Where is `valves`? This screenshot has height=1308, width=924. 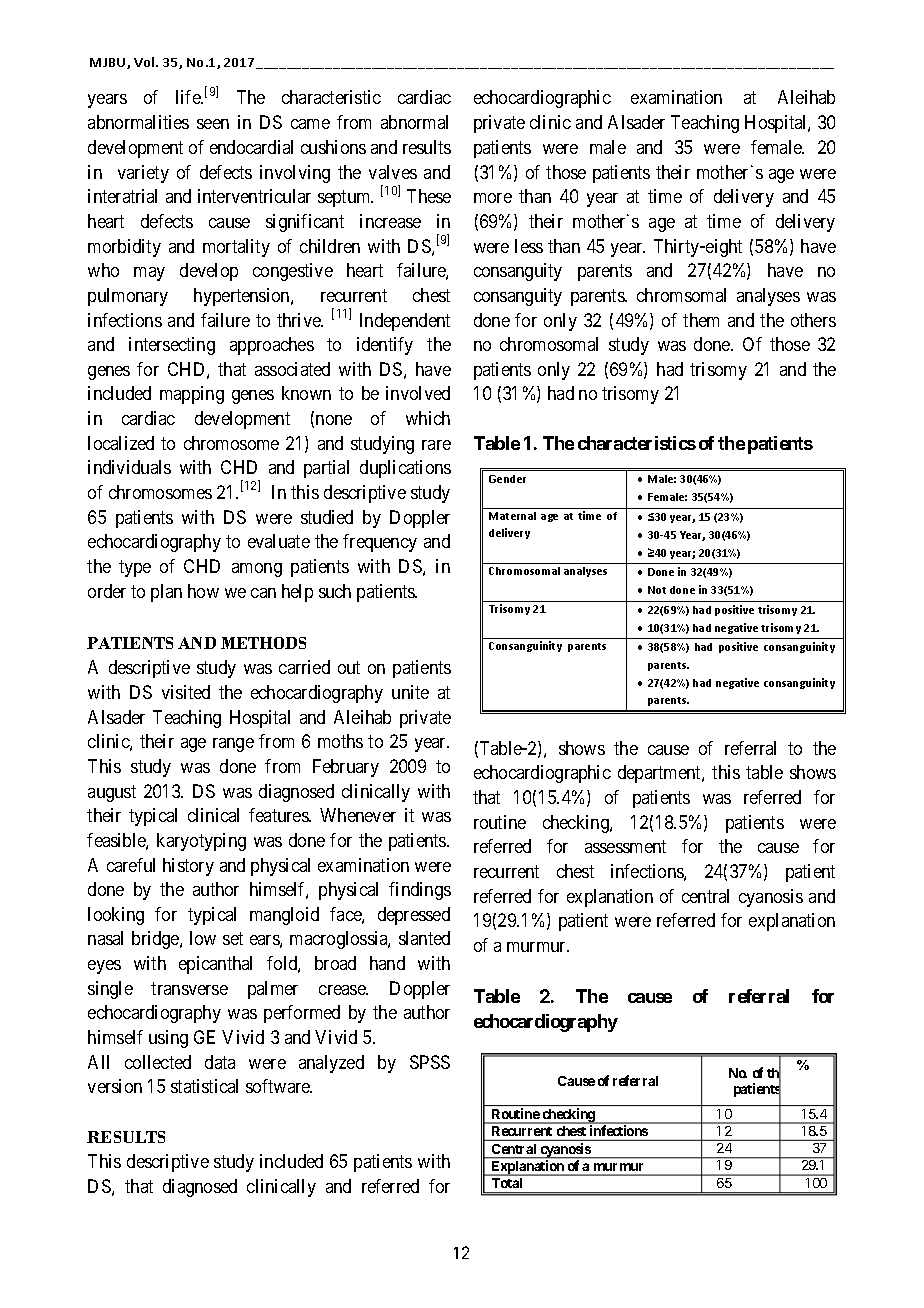
valves is located at coordinates (393, 172).
